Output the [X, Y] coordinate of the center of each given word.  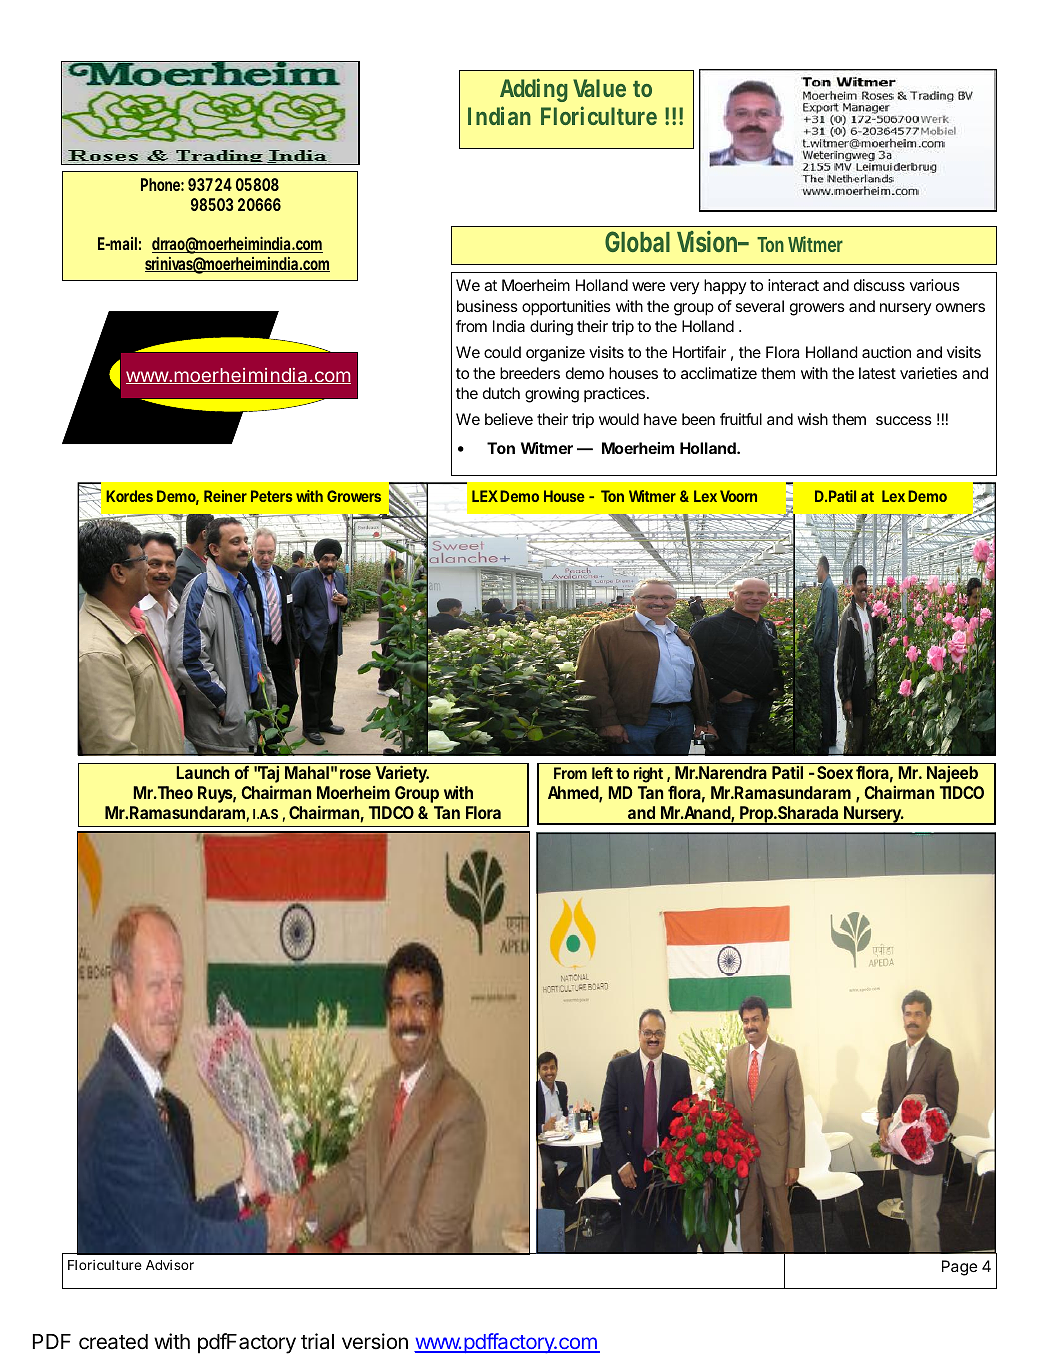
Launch [203, 772]
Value [599, 88]
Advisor [170, 1265]
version [375, 1341]
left [602, 773]
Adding [534, 90]
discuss [879, 285]
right [648, 775]
